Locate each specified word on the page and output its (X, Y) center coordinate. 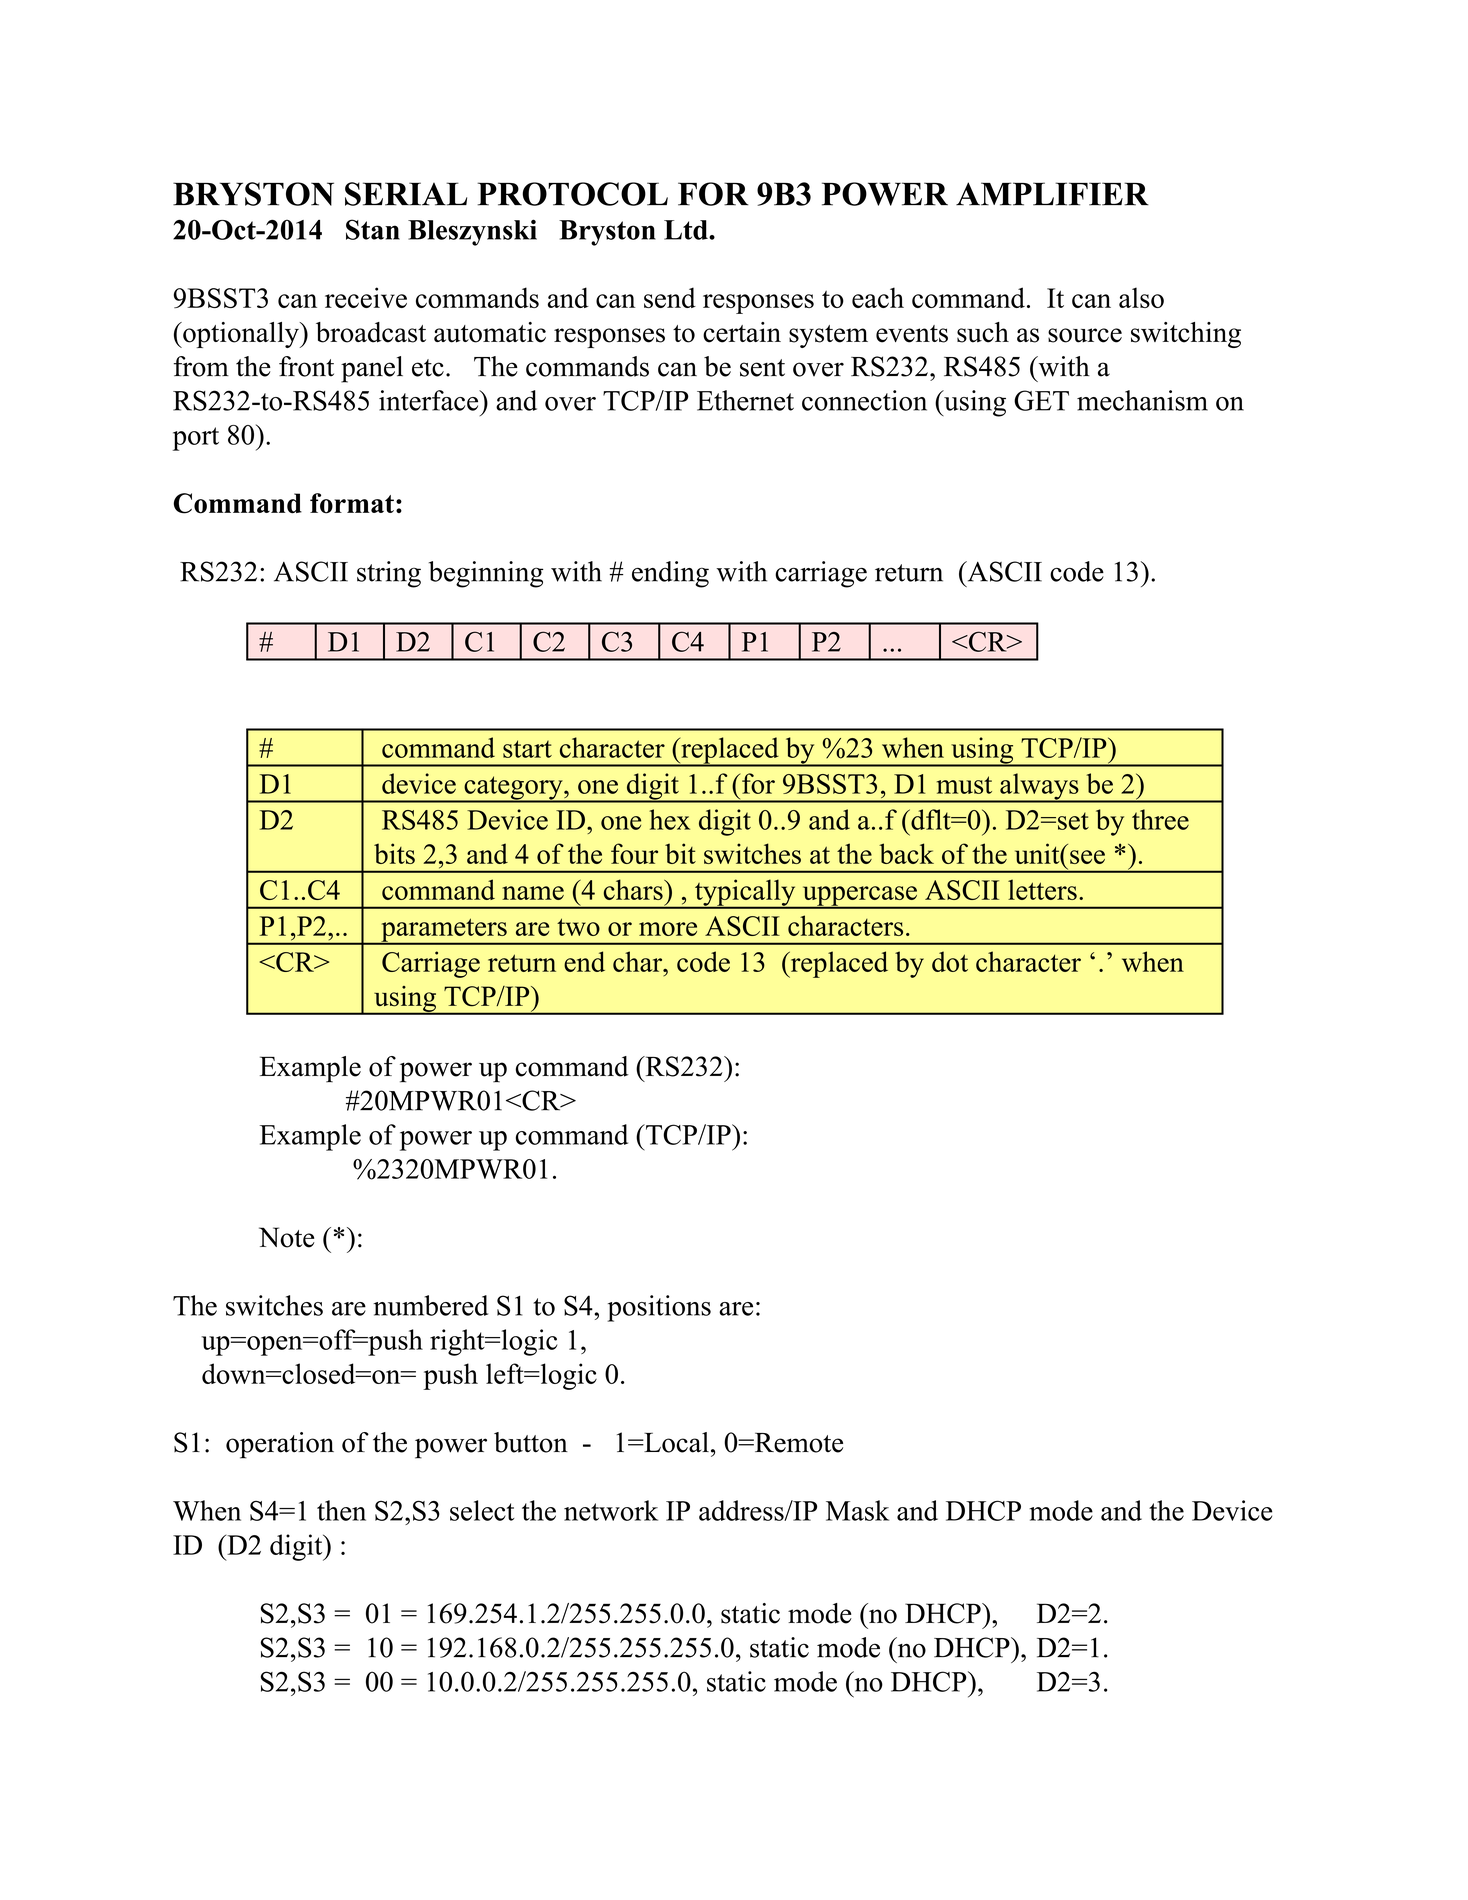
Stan (373, 229)
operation (280, 1445)
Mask (857, 1510)
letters (1042, 889)
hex (669, 819)
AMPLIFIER (1052, 194)
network (611, 1510)
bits (394, 853)
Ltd (687, 230)
